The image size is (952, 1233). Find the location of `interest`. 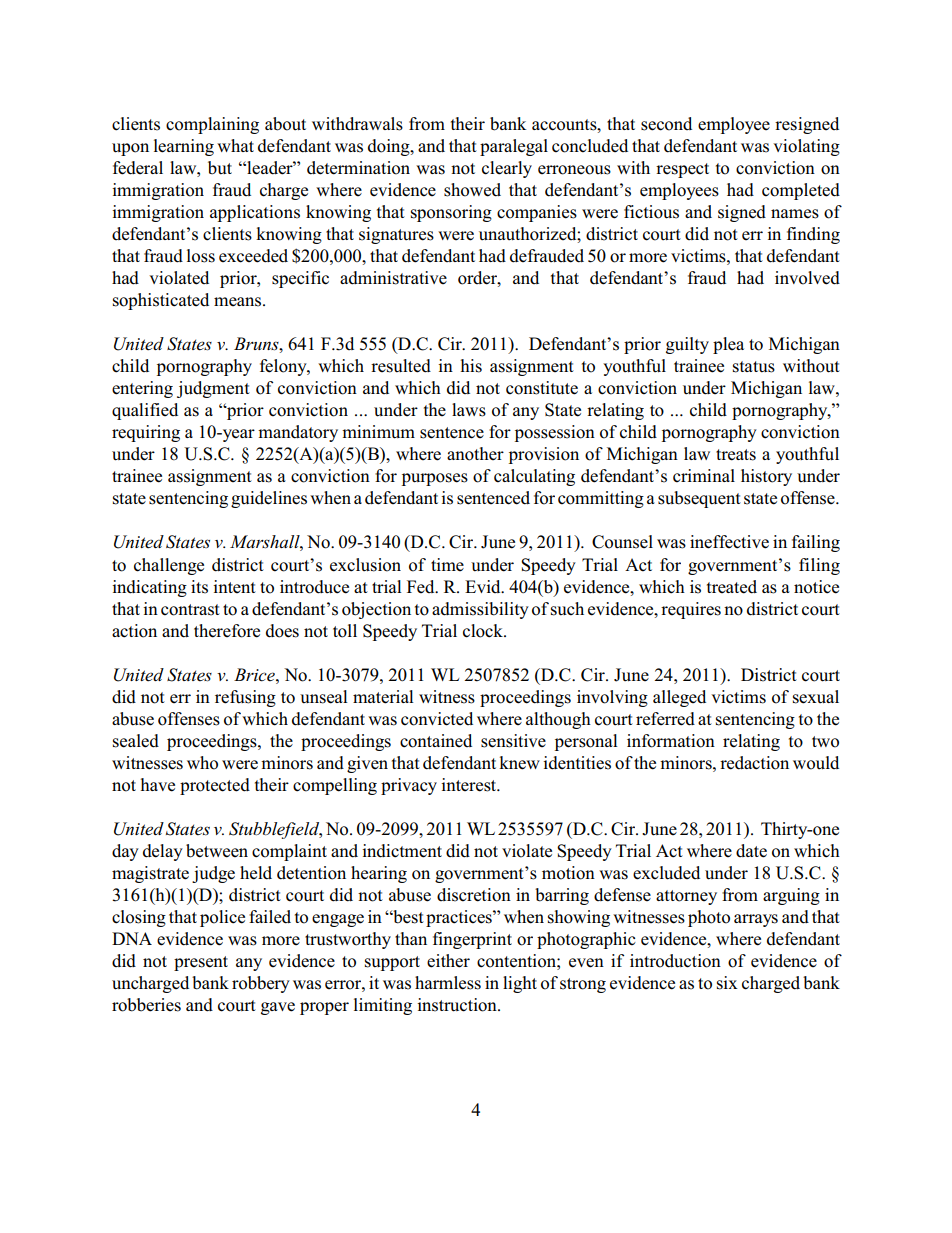

interest is located at coordinates (470, 785).
